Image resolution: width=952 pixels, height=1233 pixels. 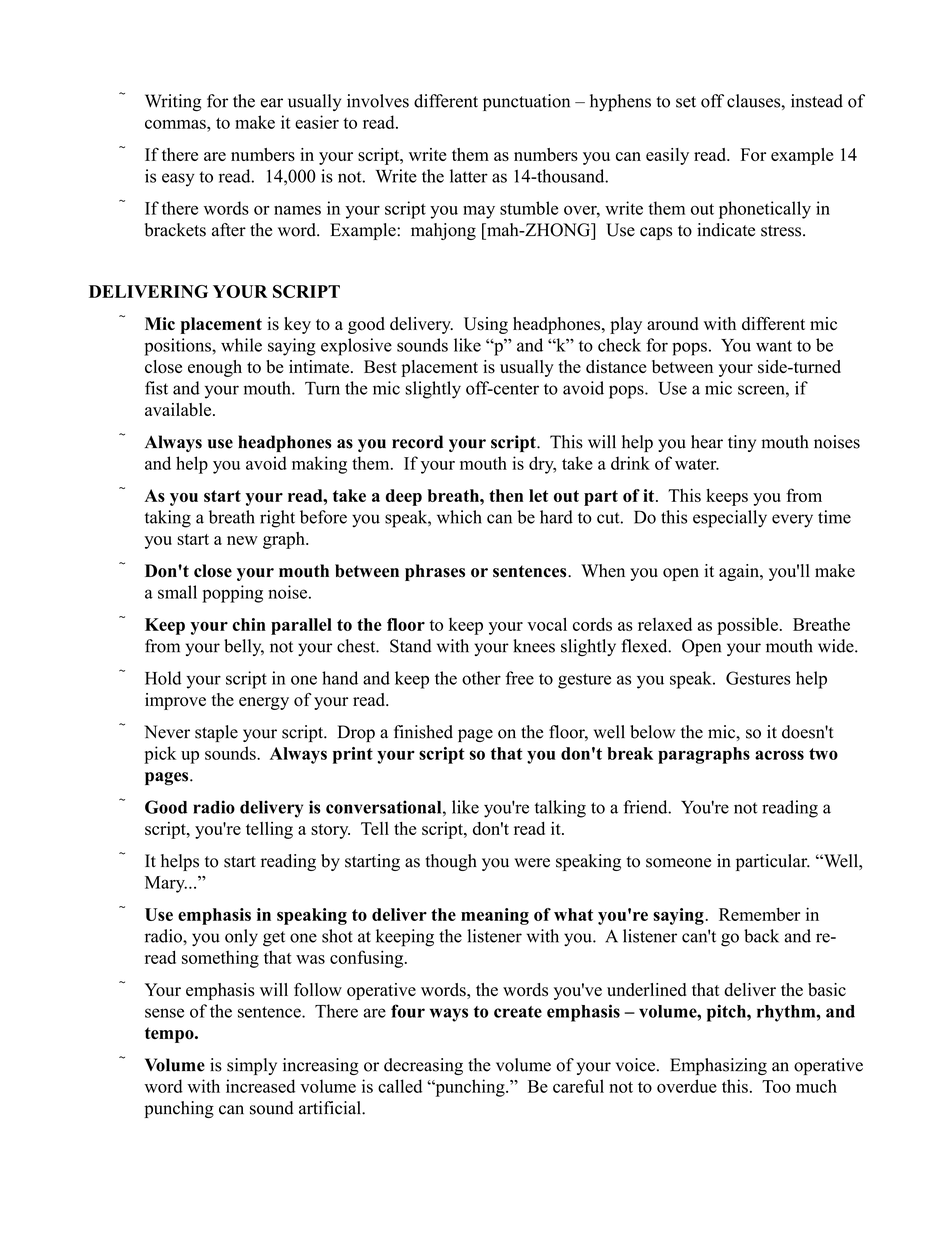 What do you see at coordinates (173, 103) in the document?
I see `Writing` at bounding box center [173, 103].
